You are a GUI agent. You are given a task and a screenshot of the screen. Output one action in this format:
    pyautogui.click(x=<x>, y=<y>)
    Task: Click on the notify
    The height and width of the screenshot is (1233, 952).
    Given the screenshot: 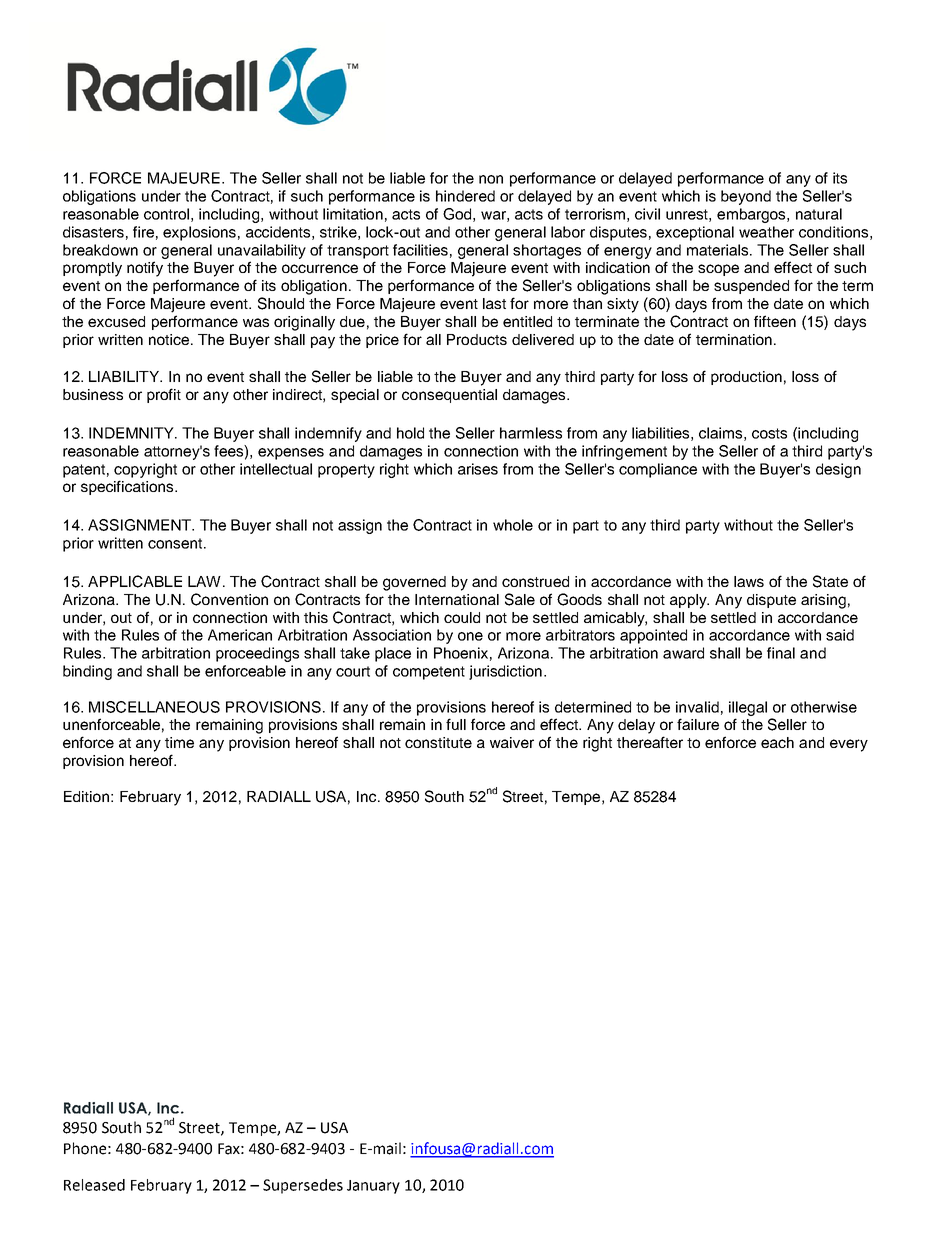 What is the action you would take?
    pyautogui.click(x=145, y=269)
